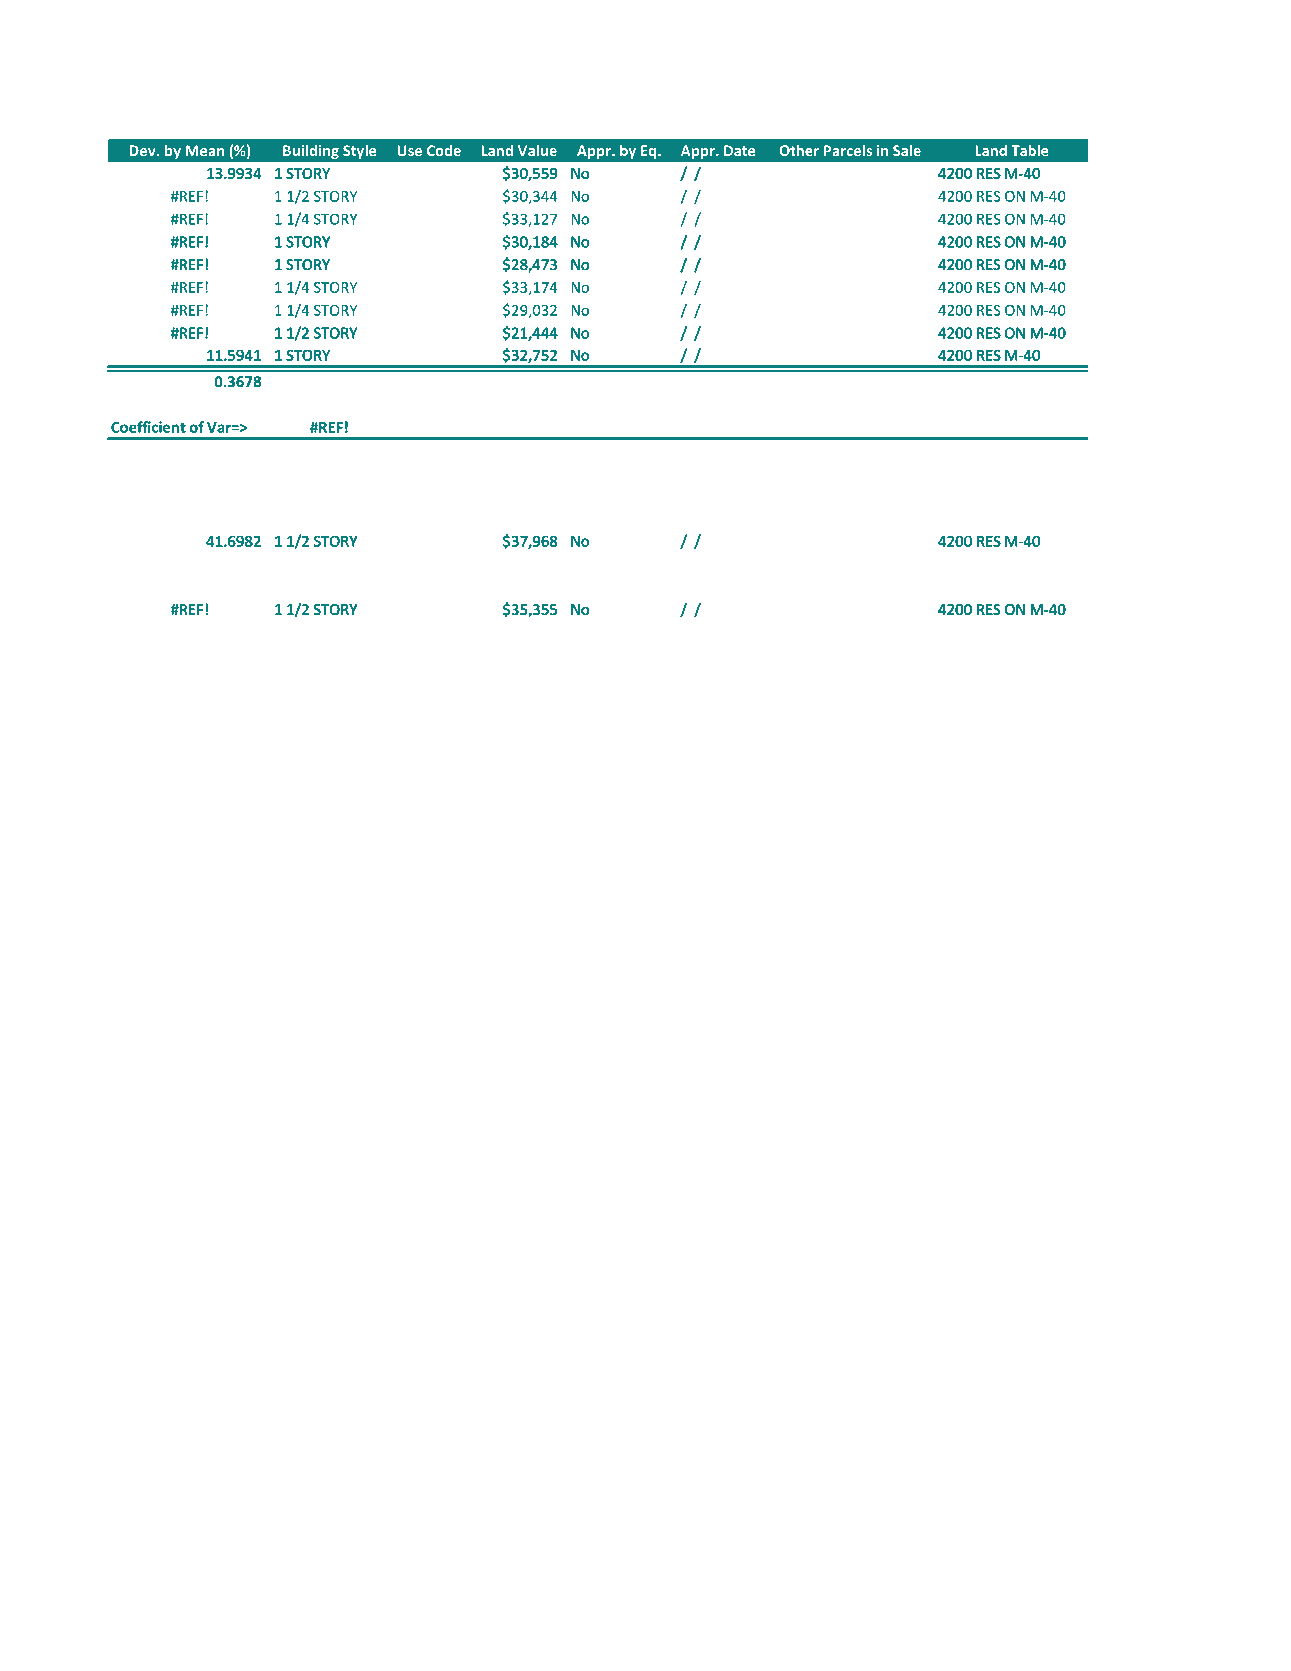 The height and width of the screenshot is (1671, 1291). I want to click on Mean, so click(205, 150).
